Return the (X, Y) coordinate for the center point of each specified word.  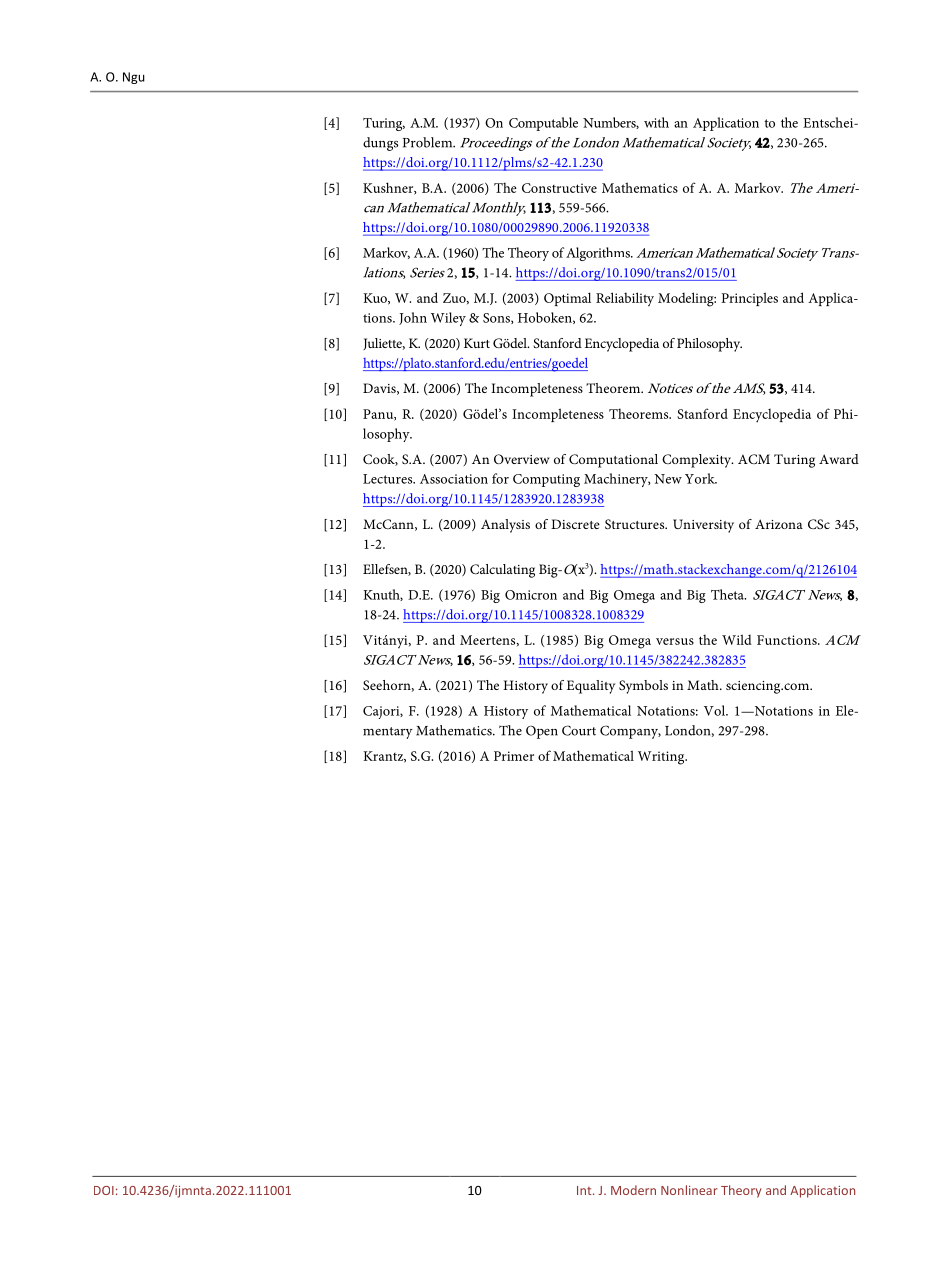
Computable (543, 124)
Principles (749, 299)
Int (585, 1190)
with (656, 122)
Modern (633, 1190)
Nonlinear (689, 1190)
